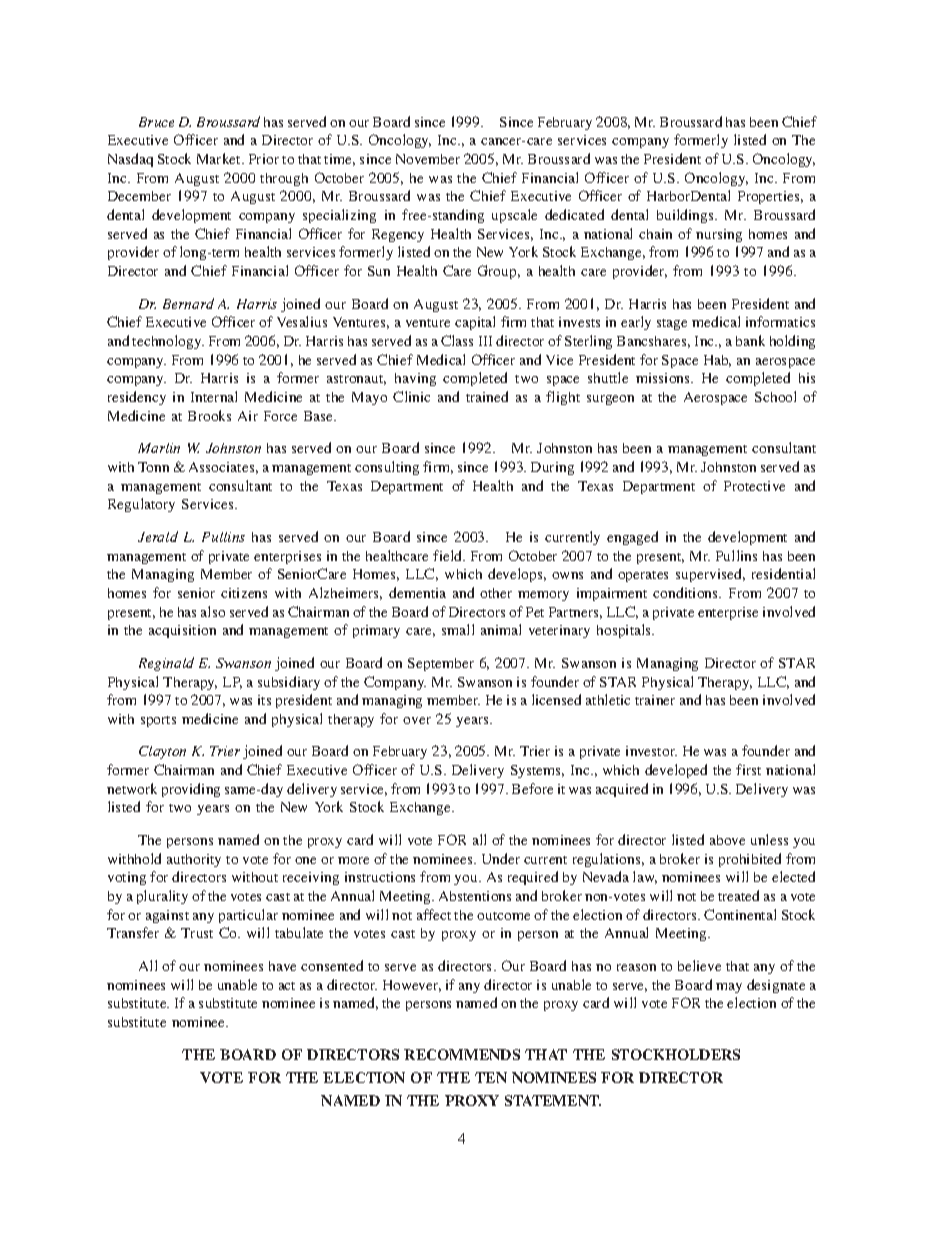  I want to click on Prior, so click(264, 159).
